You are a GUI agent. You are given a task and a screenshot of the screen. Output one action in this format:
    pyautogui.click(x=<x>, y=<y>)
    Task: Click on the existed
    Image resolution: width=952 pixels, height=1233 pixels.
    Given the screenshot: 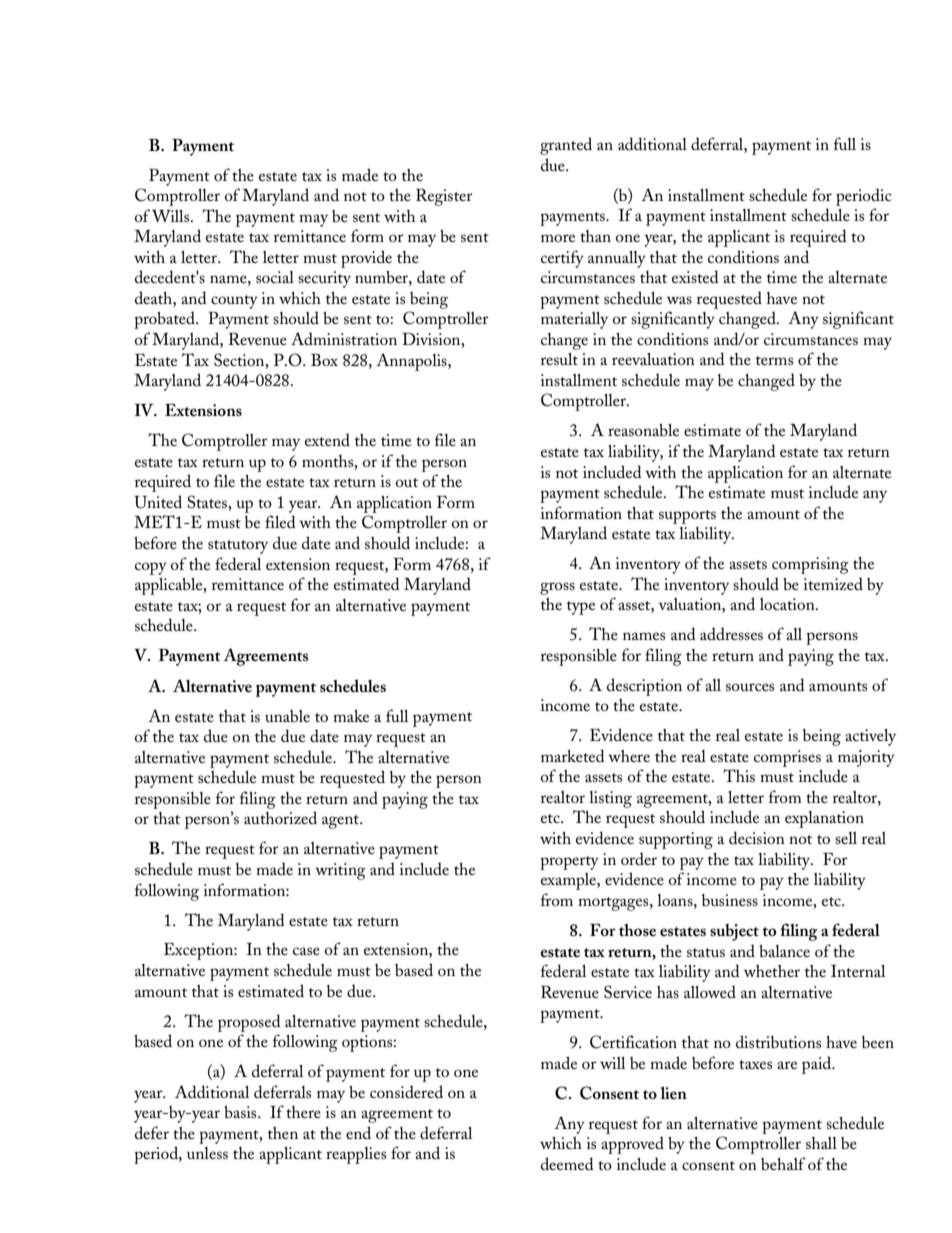 What is the action you would take?
    pyautogui.click(x=695, y=276)
